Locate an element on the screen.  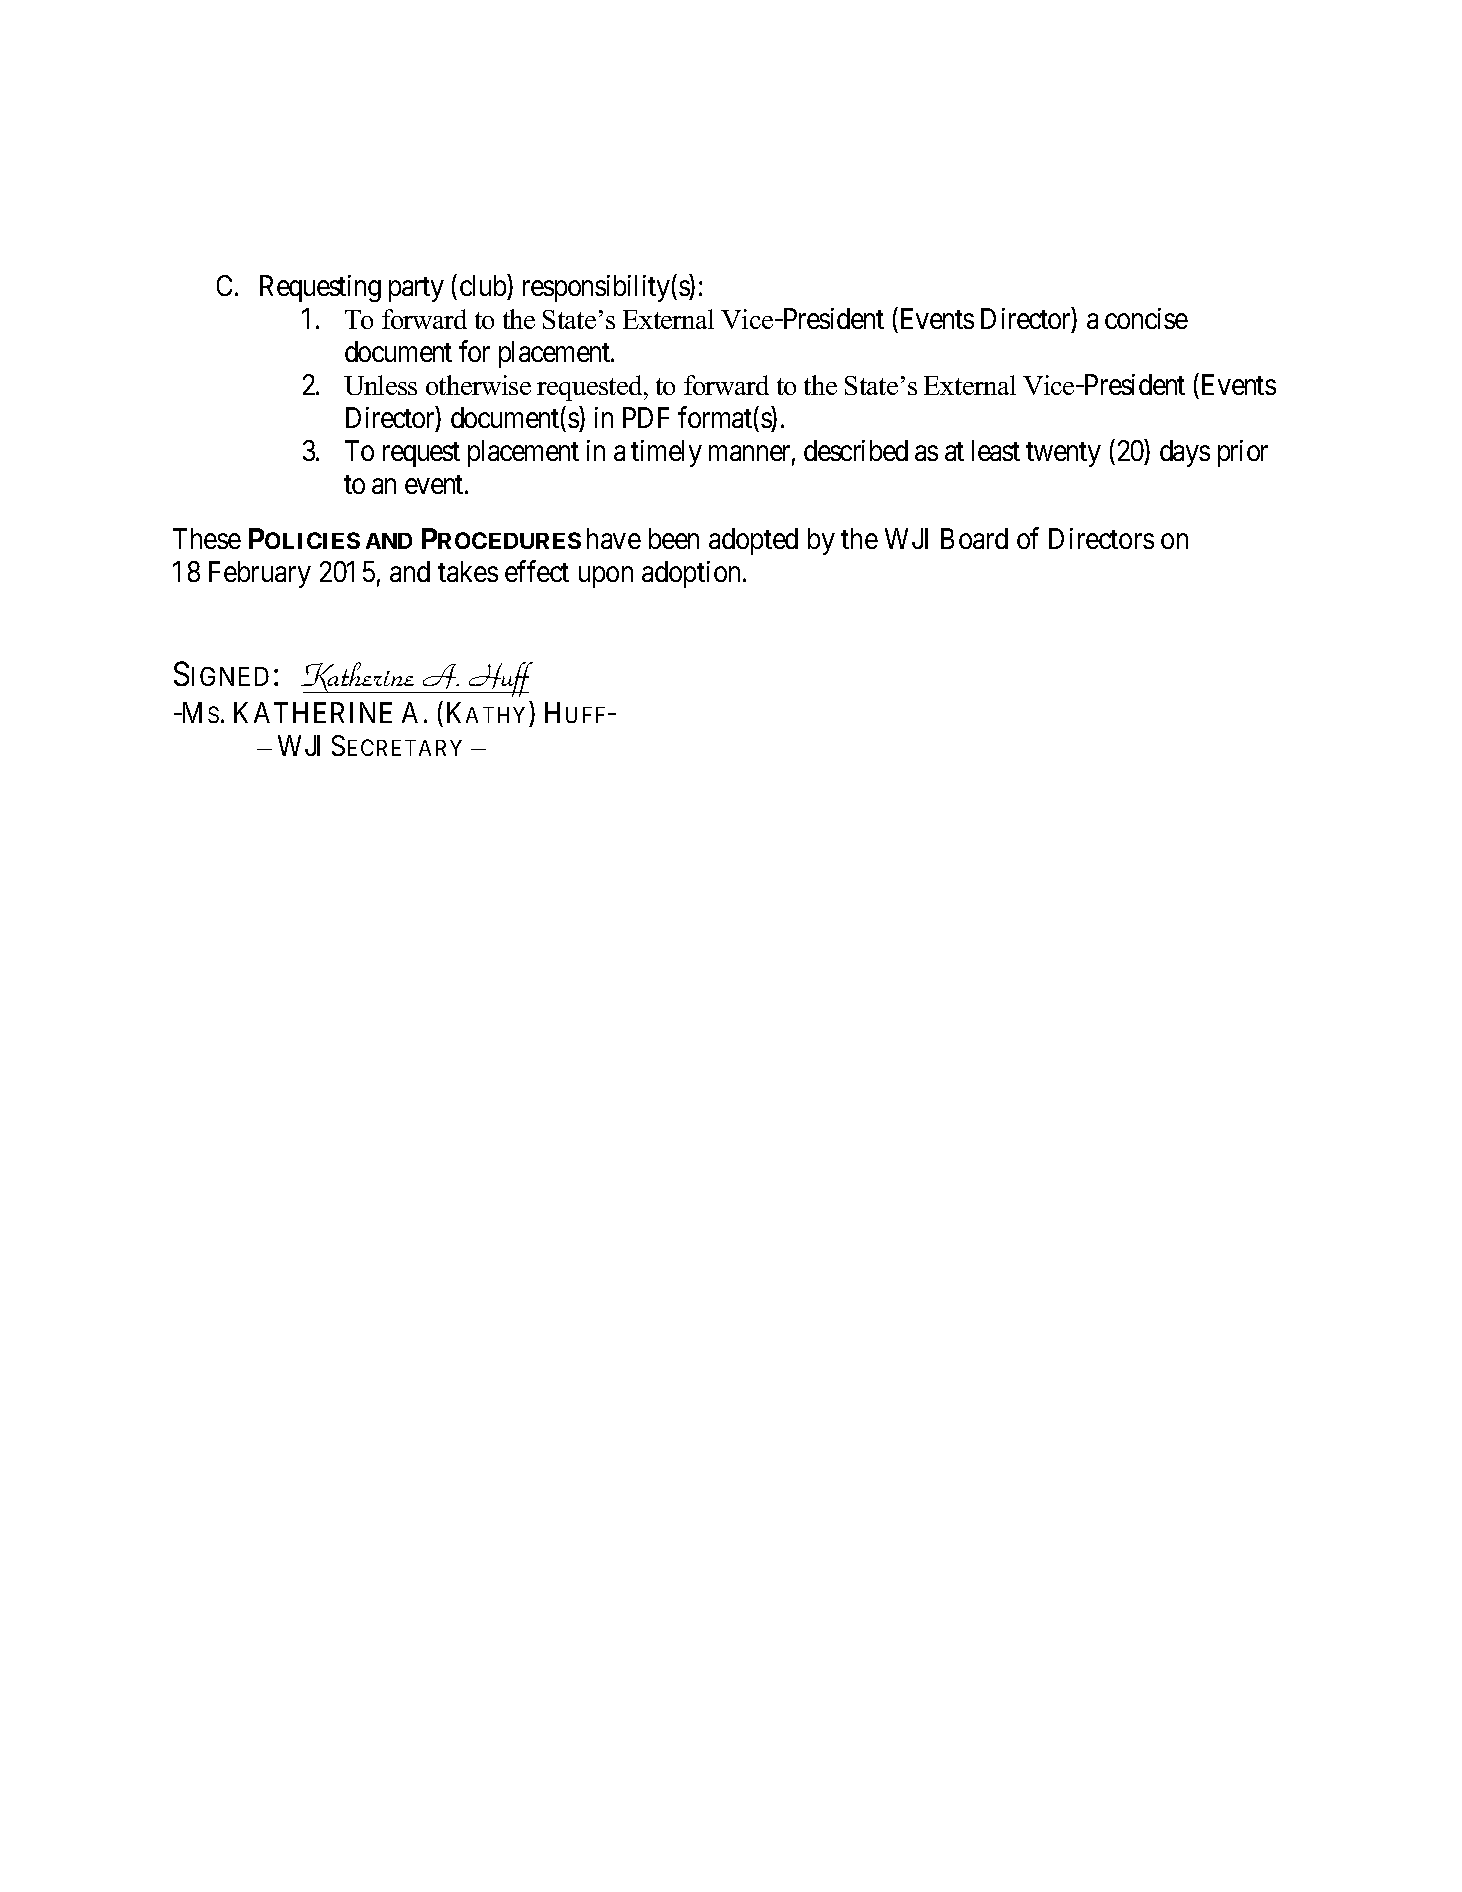
adoption is located at coordinates (693, 574).
